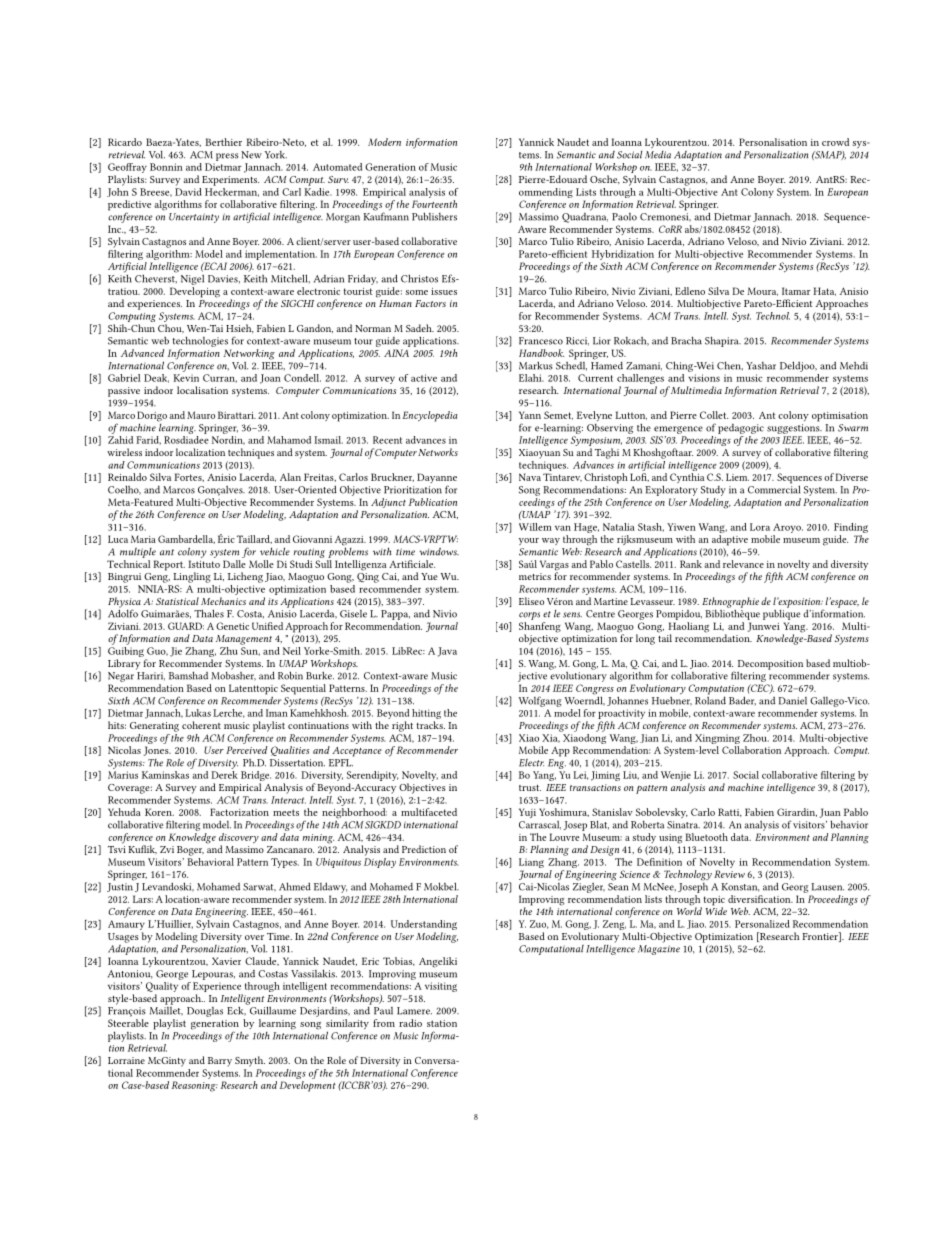 Image resolution: width=952 pixels, height=1233 pixels. I want to click on corps, so click(529, 616).
